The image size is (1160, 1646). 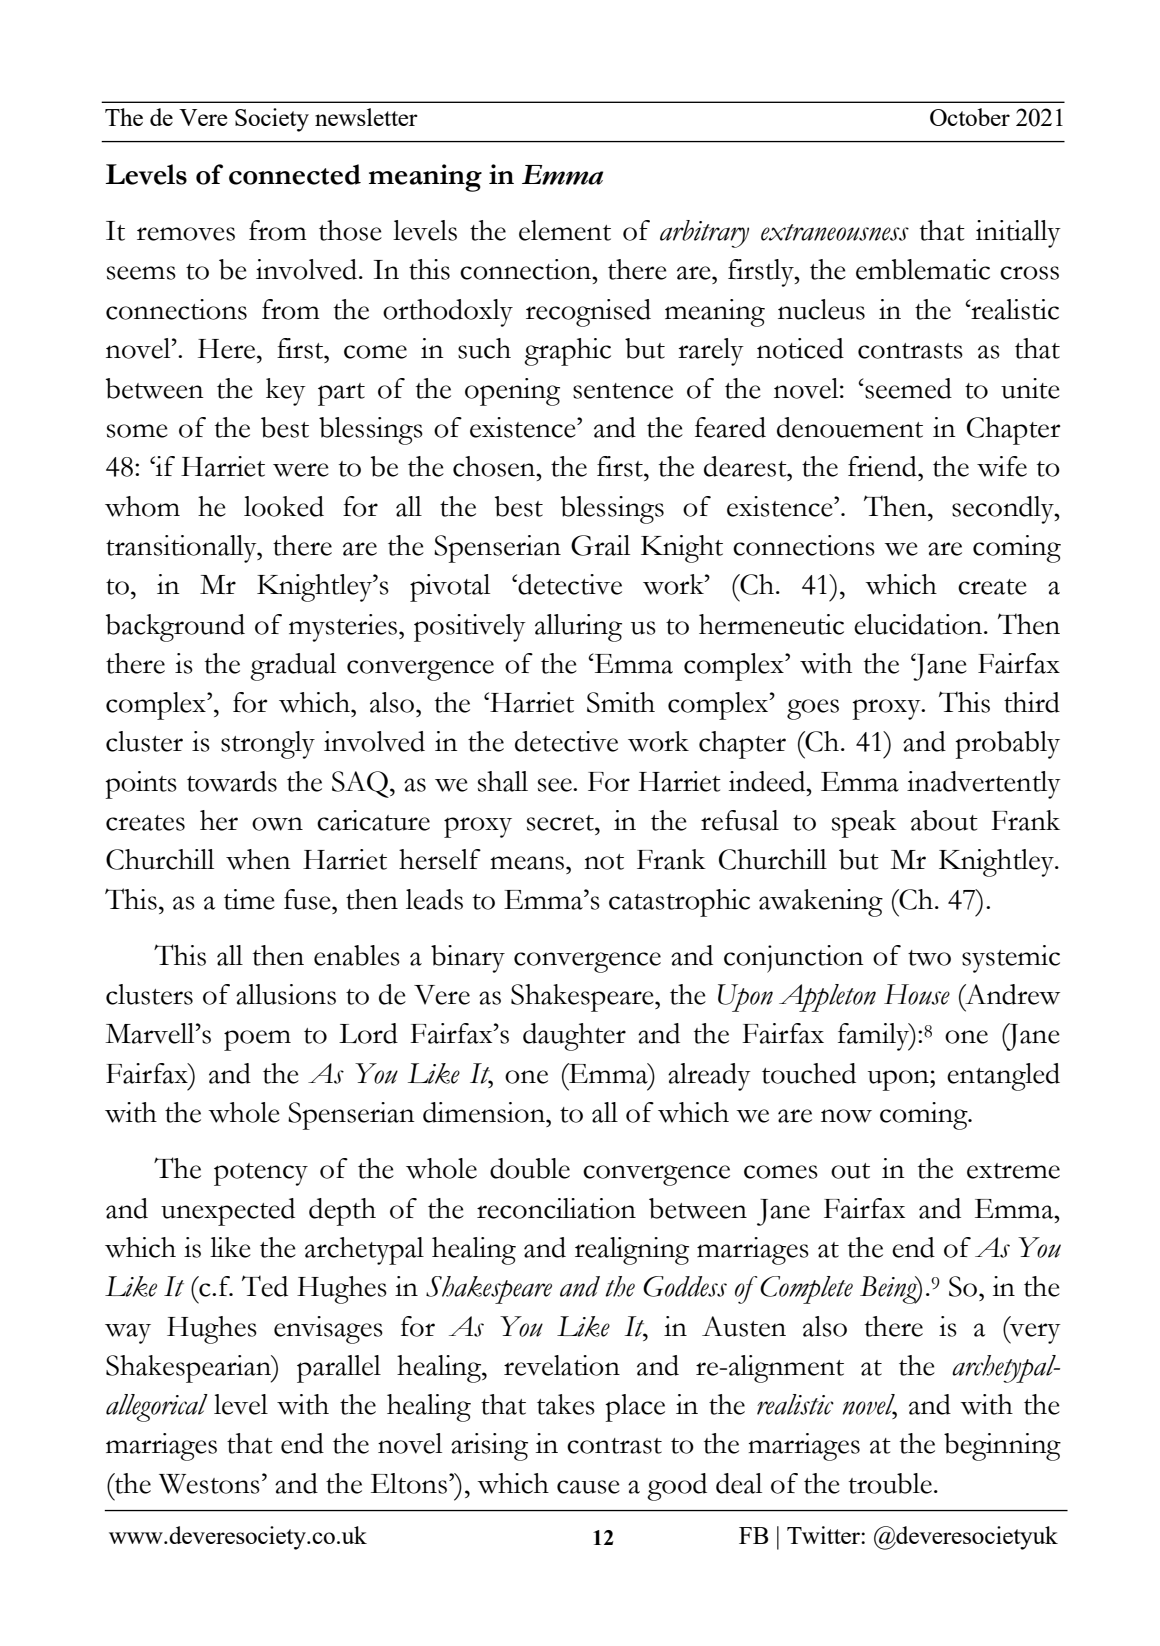 I want to click on chosen, so click(x=495, y=466).
